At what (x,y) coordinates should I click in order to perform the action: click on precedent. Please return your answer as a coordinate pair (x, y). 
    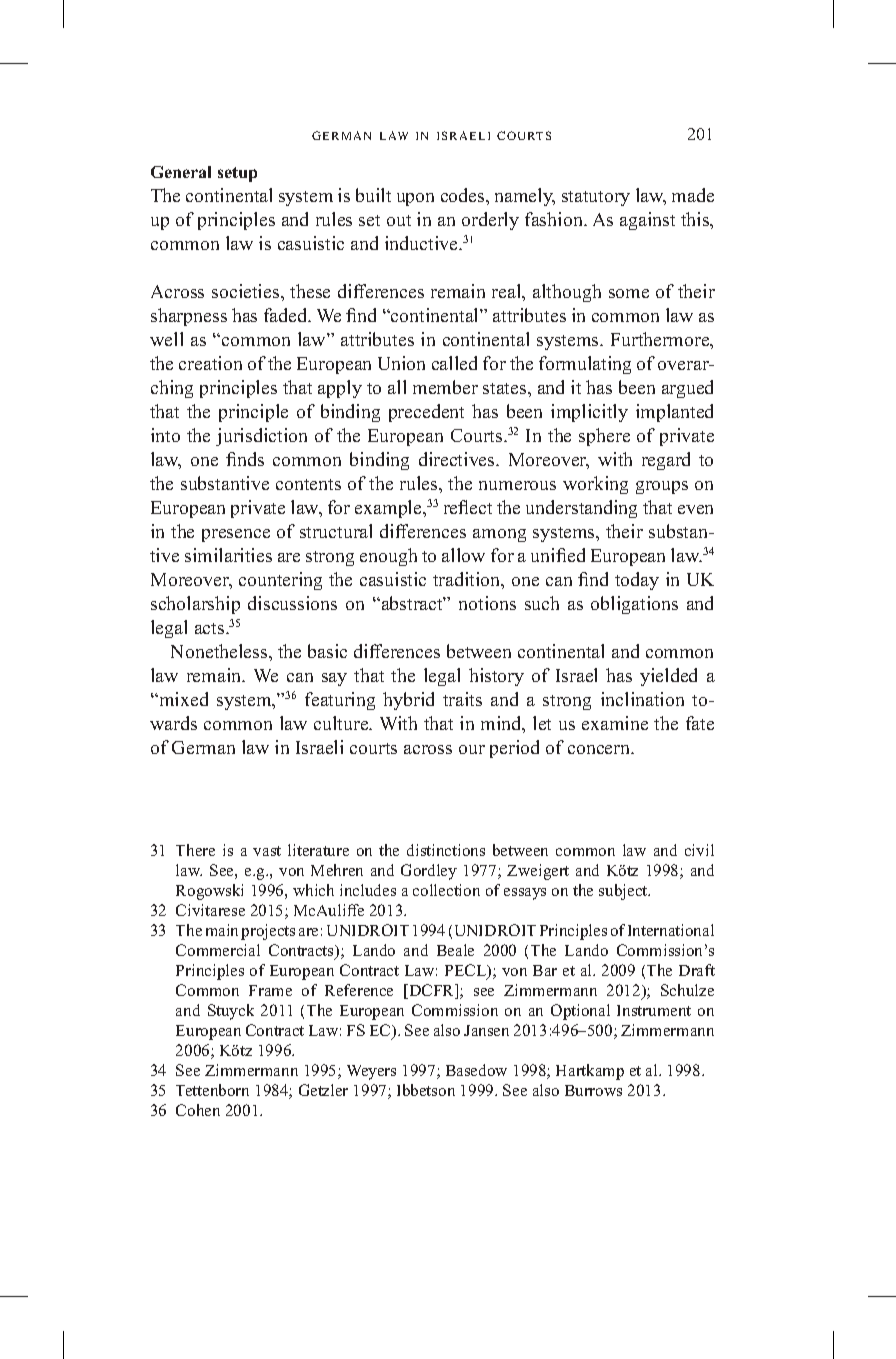
    Looking at the image, I should click on (426, 413).
